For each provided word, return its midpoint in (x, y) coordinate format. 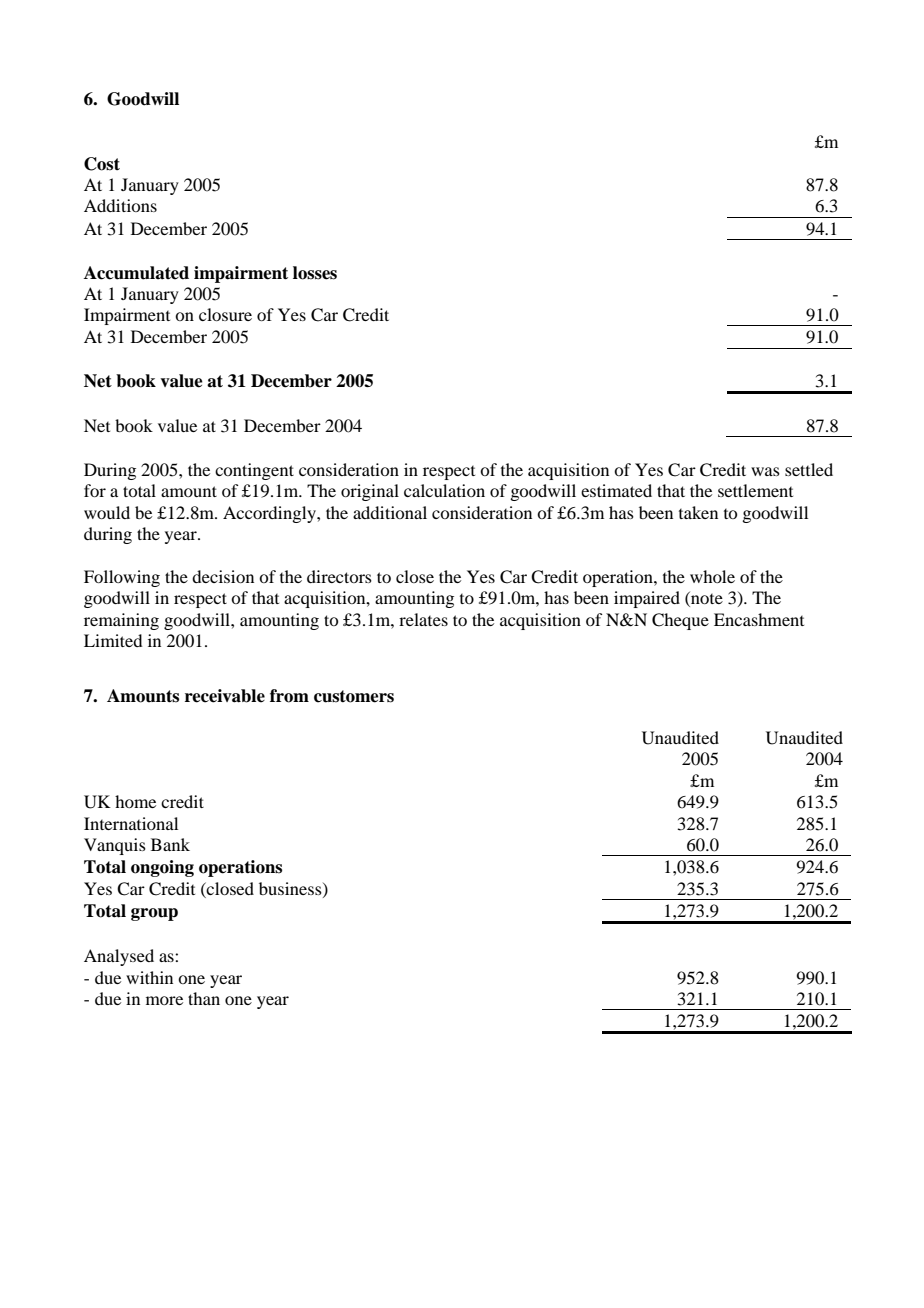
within (149, 977)
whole (712, 576)
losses (315, 273)
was (765, 471)
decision (223, 576)
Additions (120, 205)
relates (423, 619)
